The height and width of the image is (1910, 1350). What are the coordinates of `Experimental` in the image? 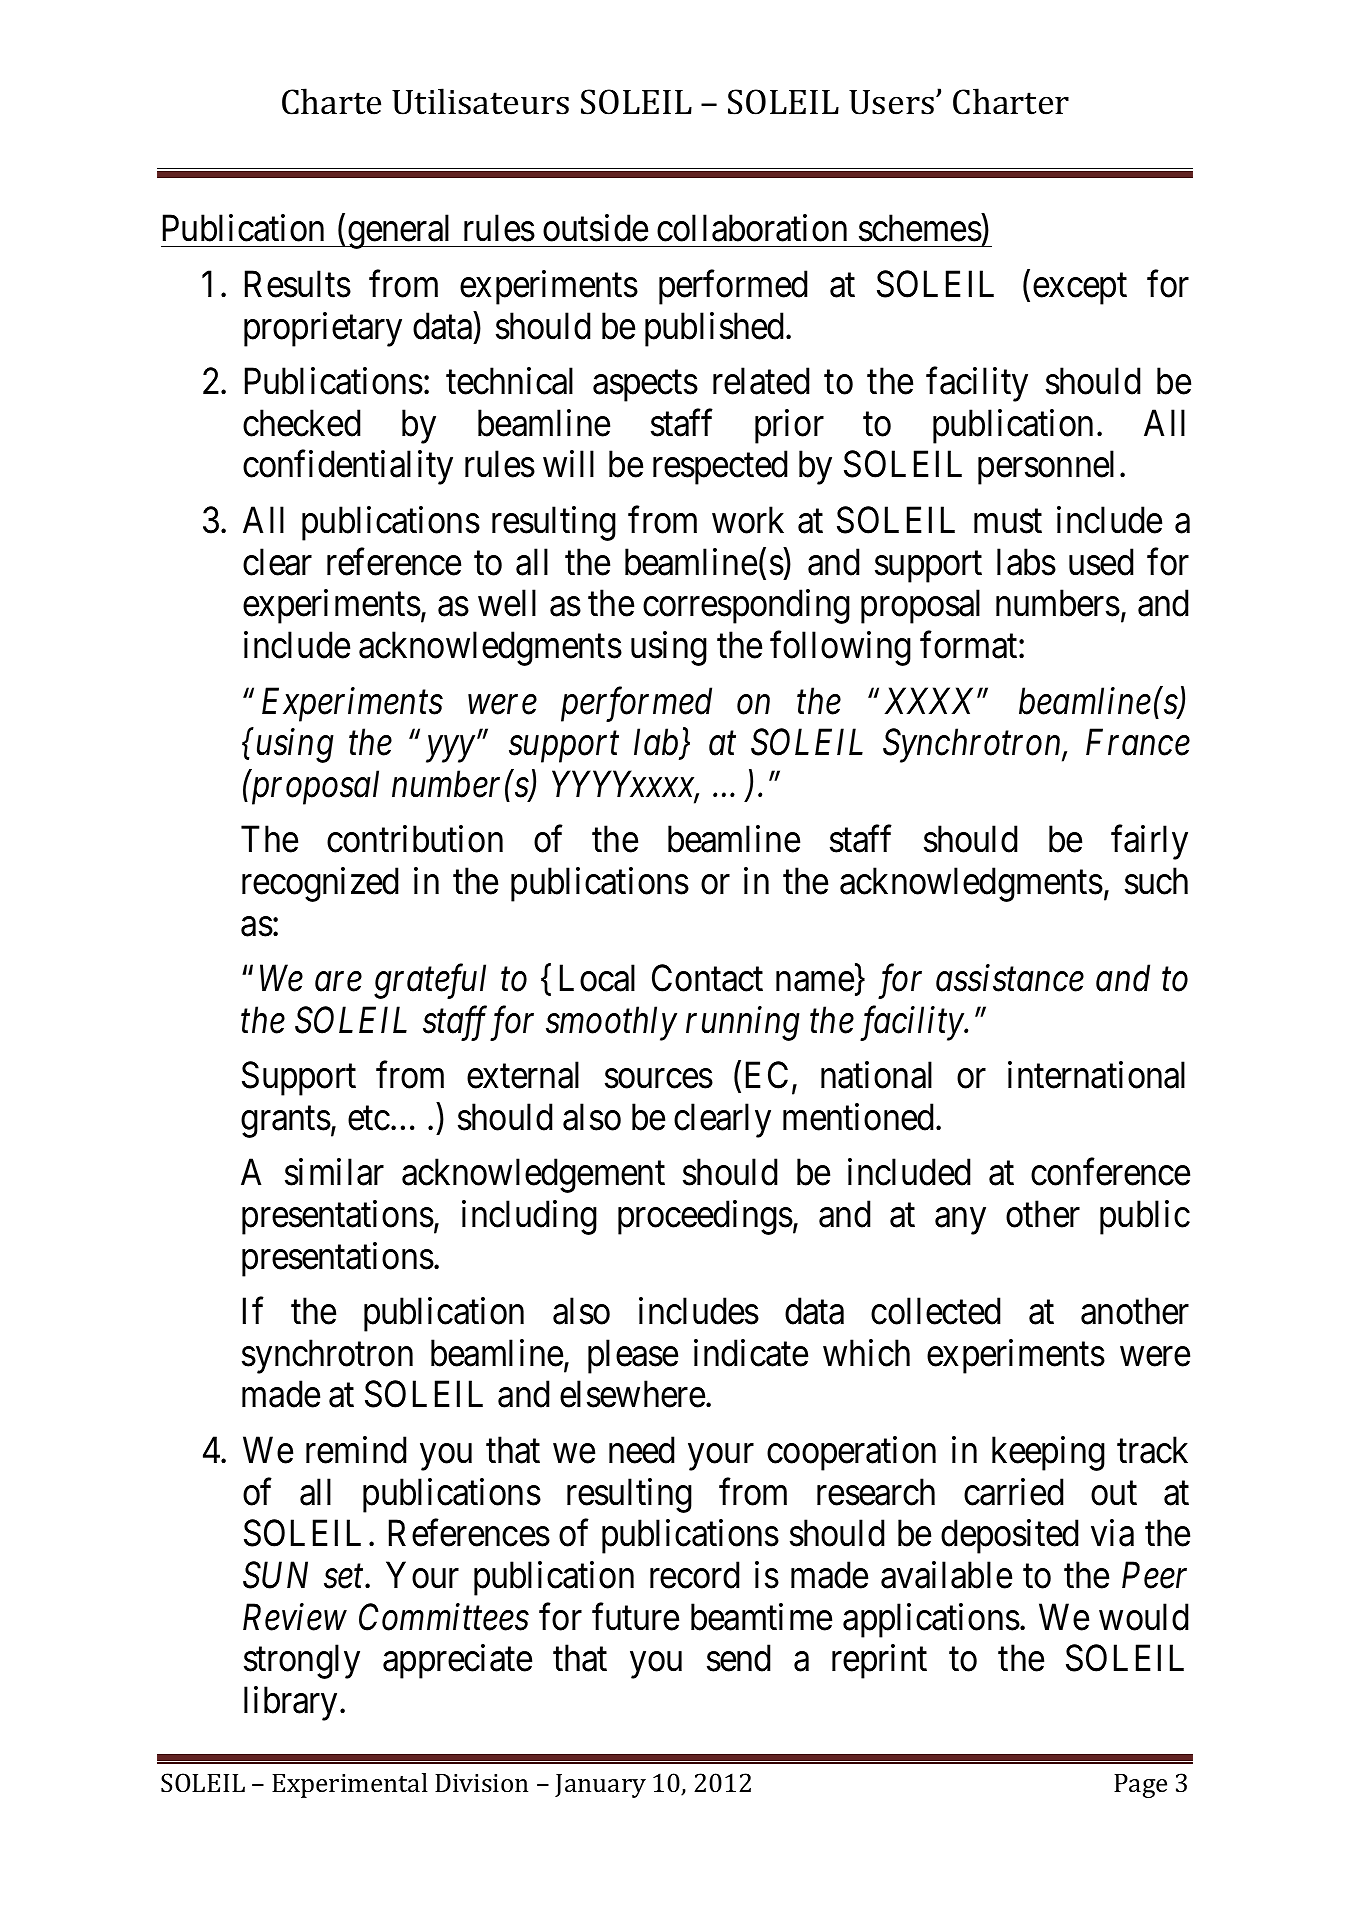 It's located at (350, 1785).
